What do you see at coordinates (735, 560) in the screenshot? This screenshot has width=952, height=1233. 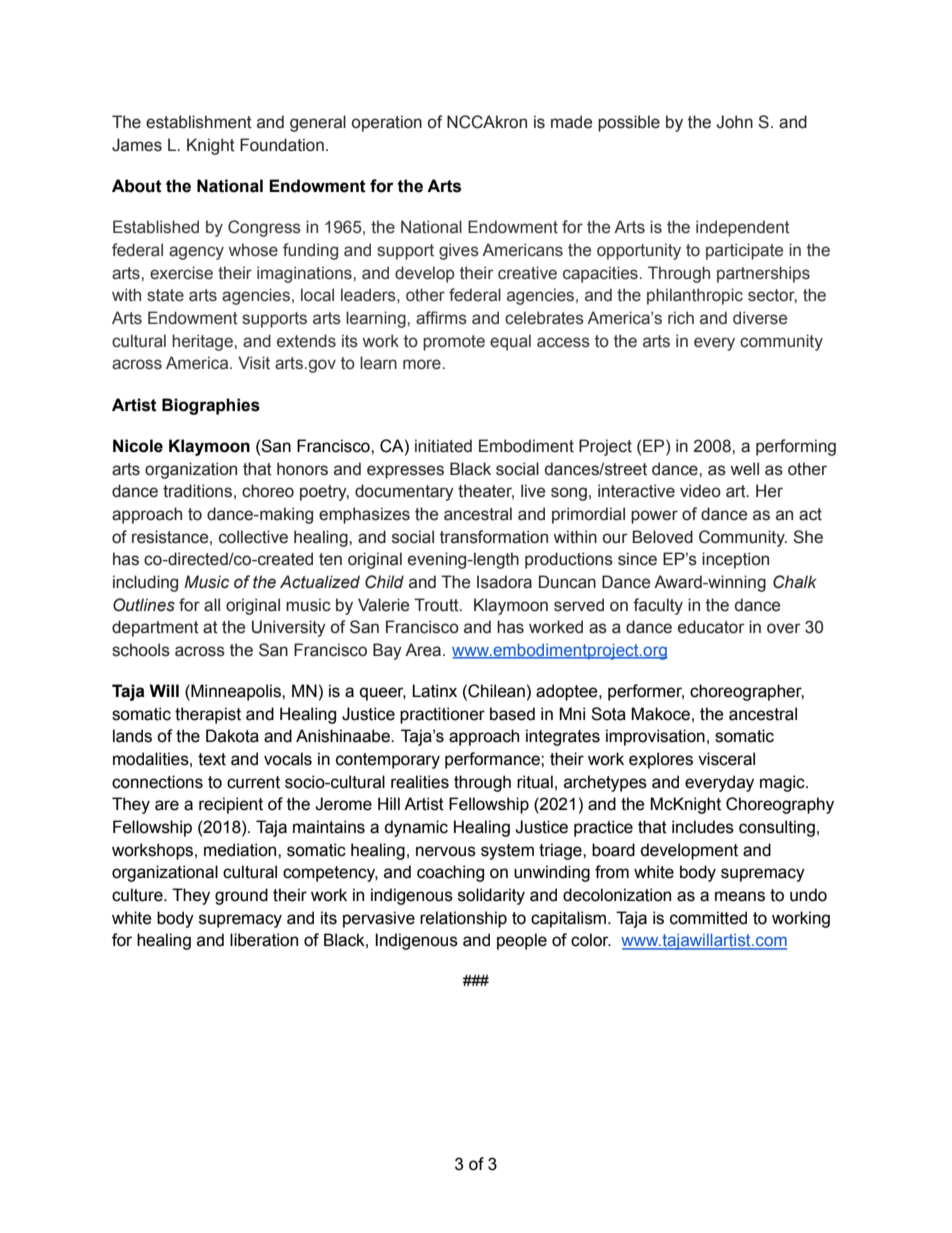 I see `inception` at bounding box center [735, 560].
